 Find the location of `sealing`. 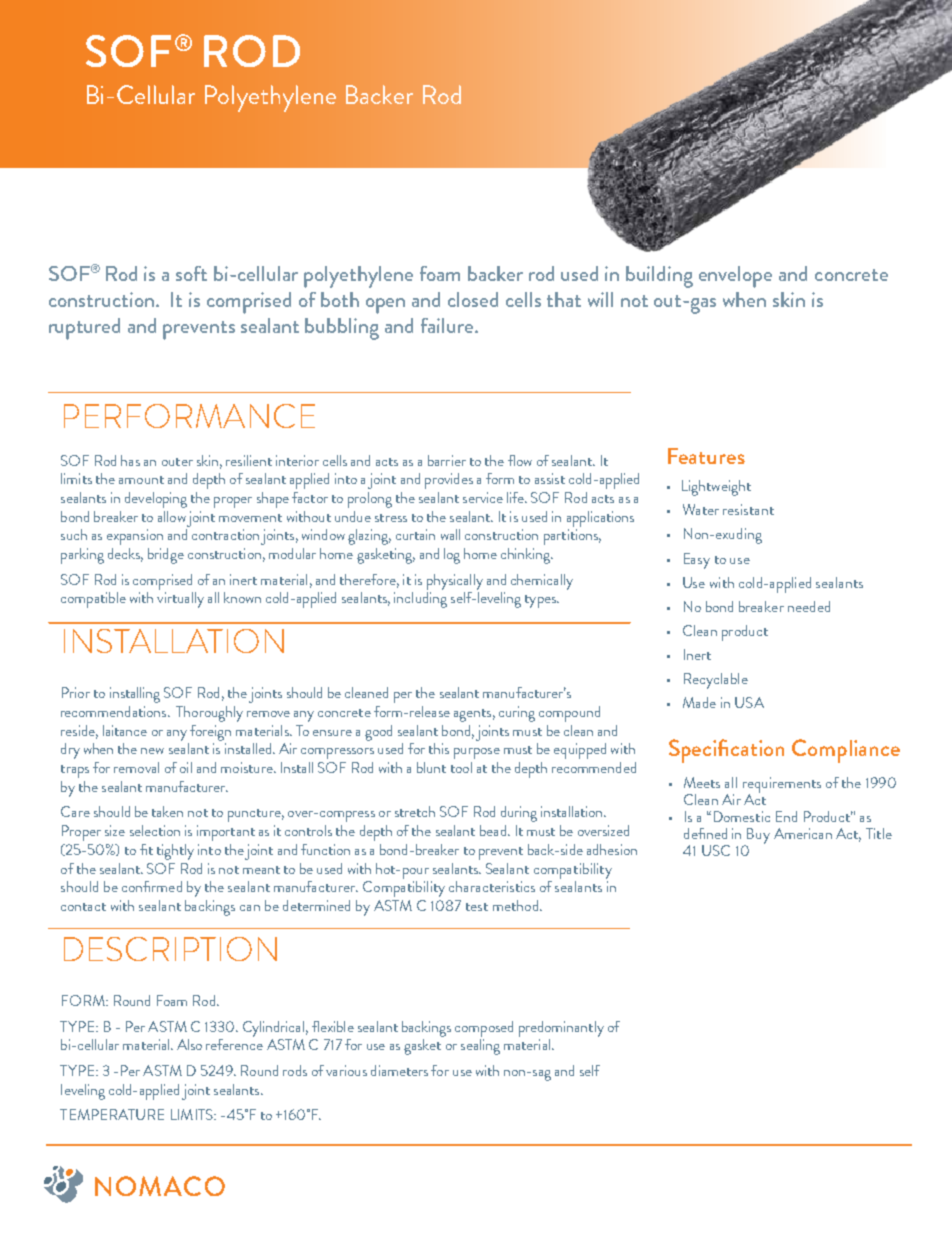

sealing is located at coordinates (480, 1047).
